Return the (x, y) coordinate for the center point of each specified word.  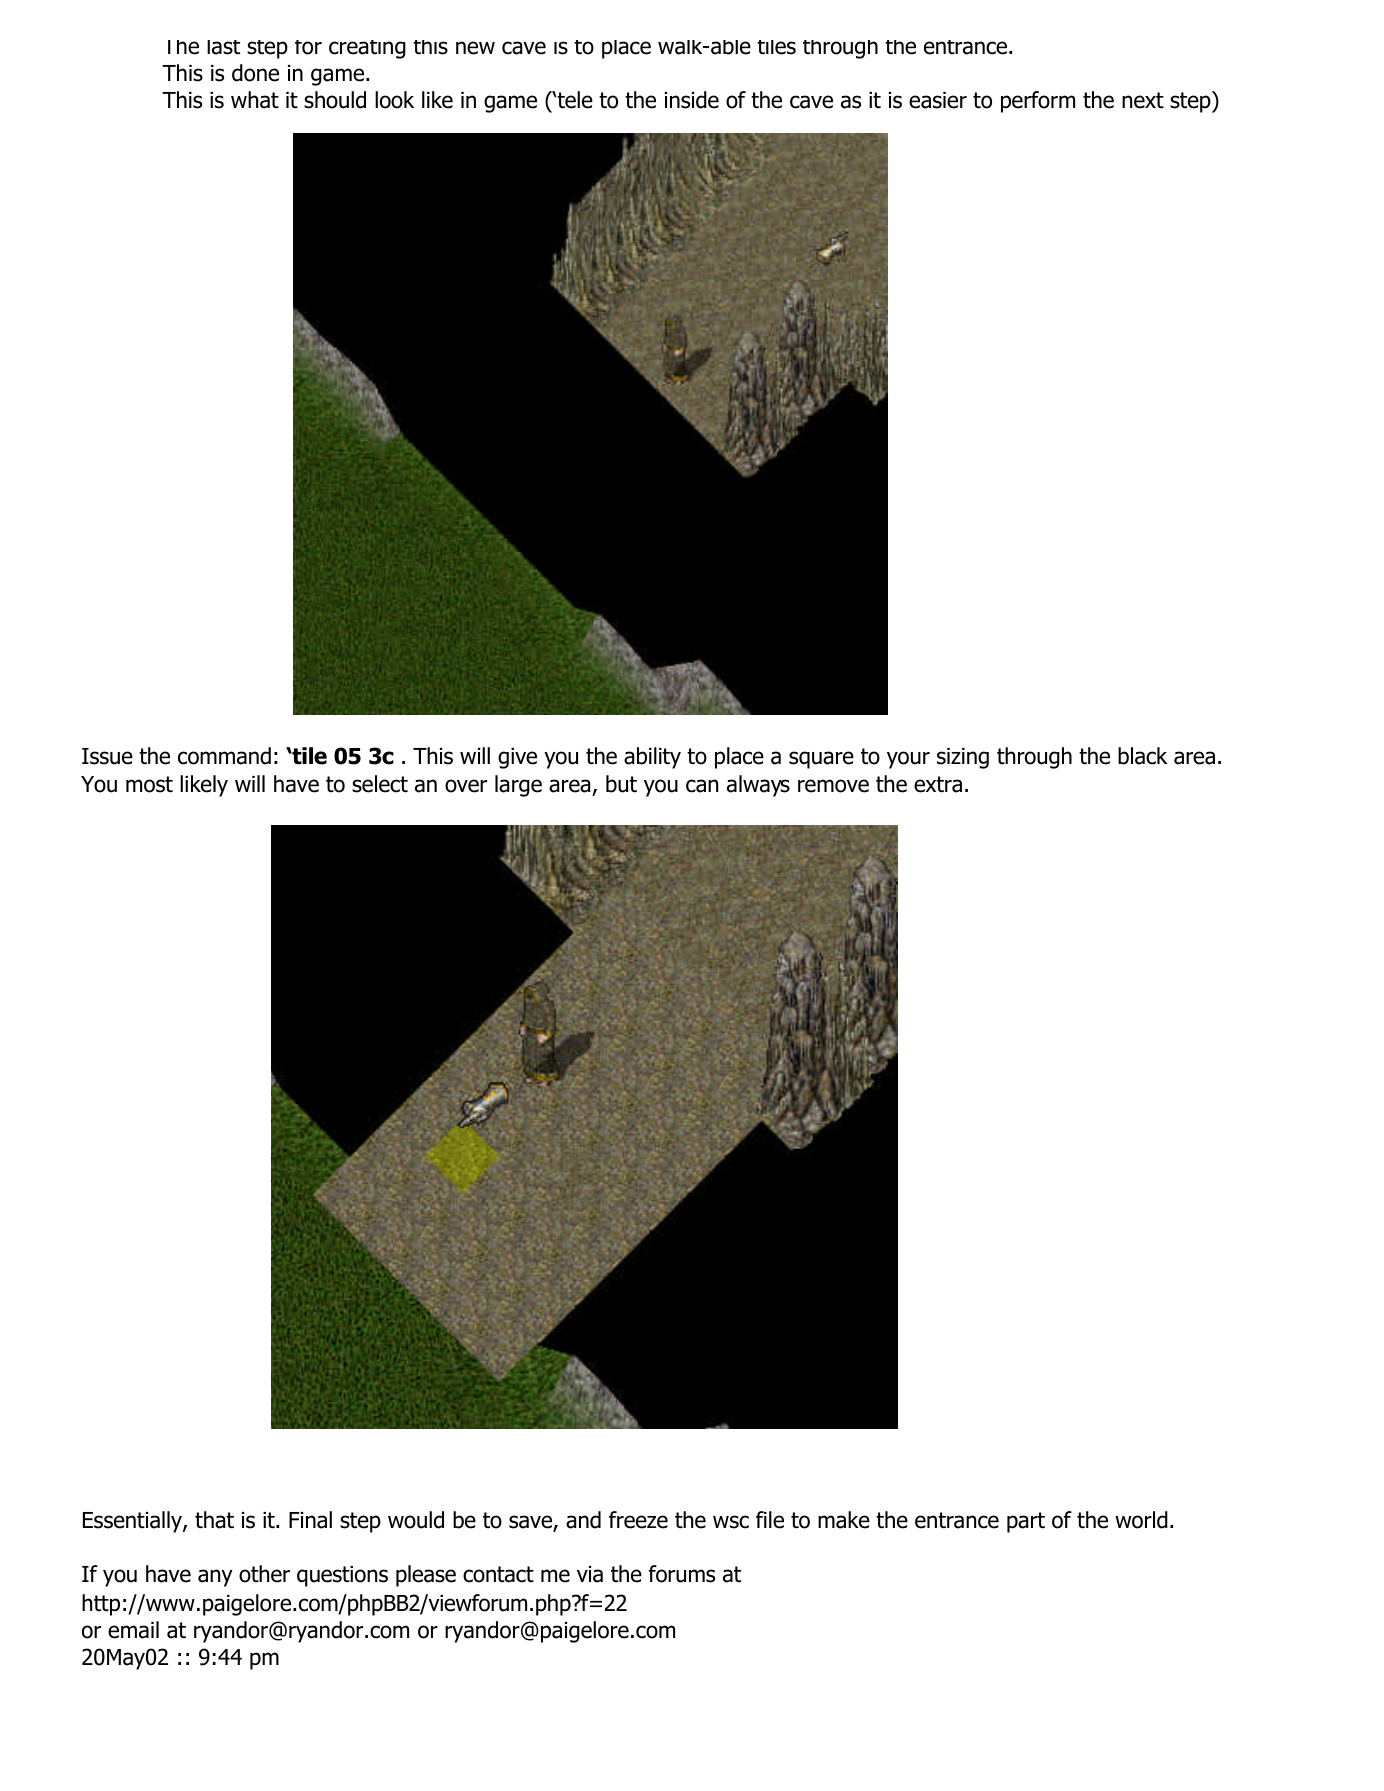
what (255, 100)
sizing (963, 758)
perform (1038, 102)
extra (938, 784)
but (621, 784)
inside (692, 100)
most (149, 784)
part (1026, 1522)
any (215, 1578)
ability (652, 758)
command (224, 756)
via (590, 1574)
